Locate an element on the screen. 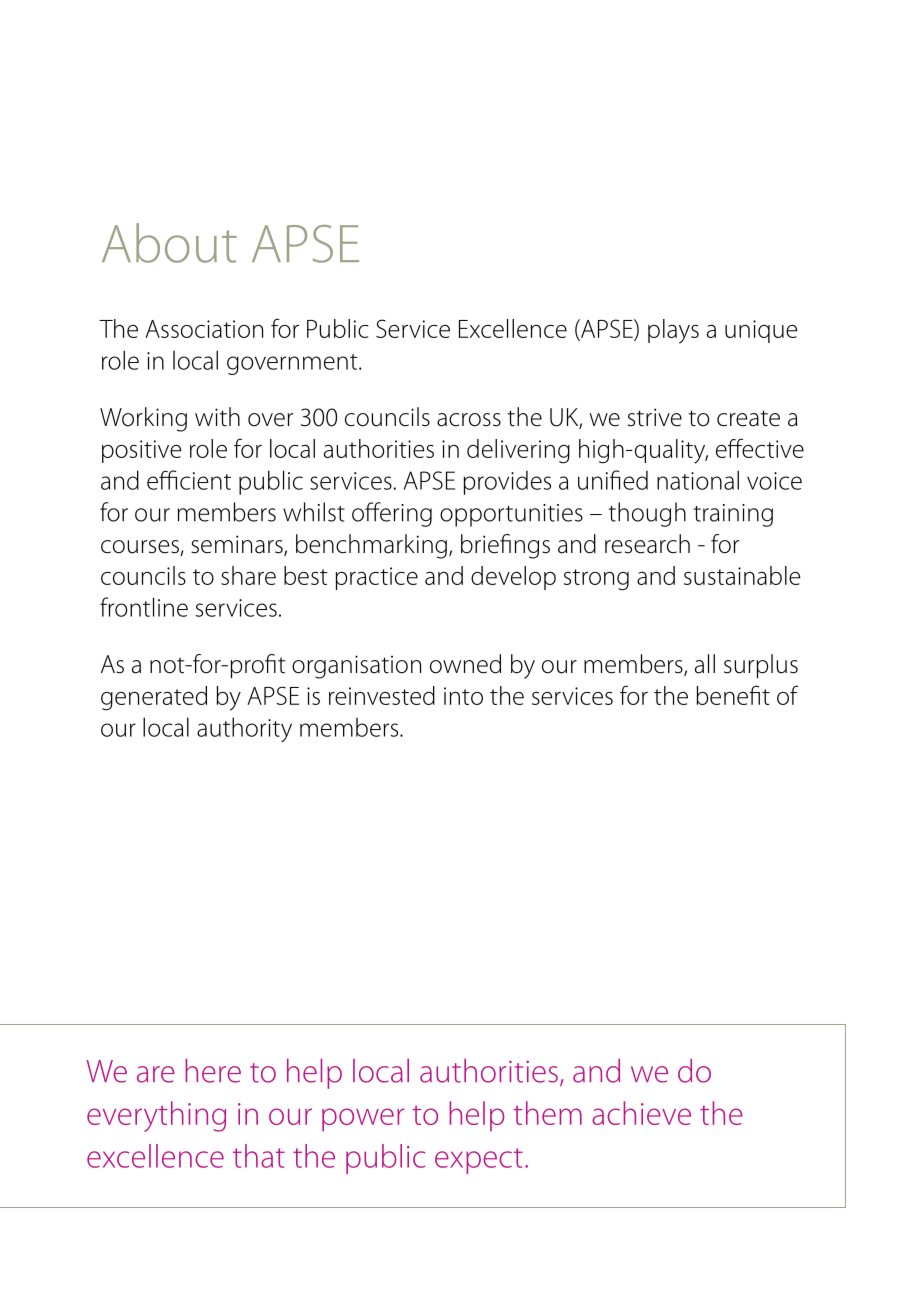  delivering is located at coordinates (518, 451).
